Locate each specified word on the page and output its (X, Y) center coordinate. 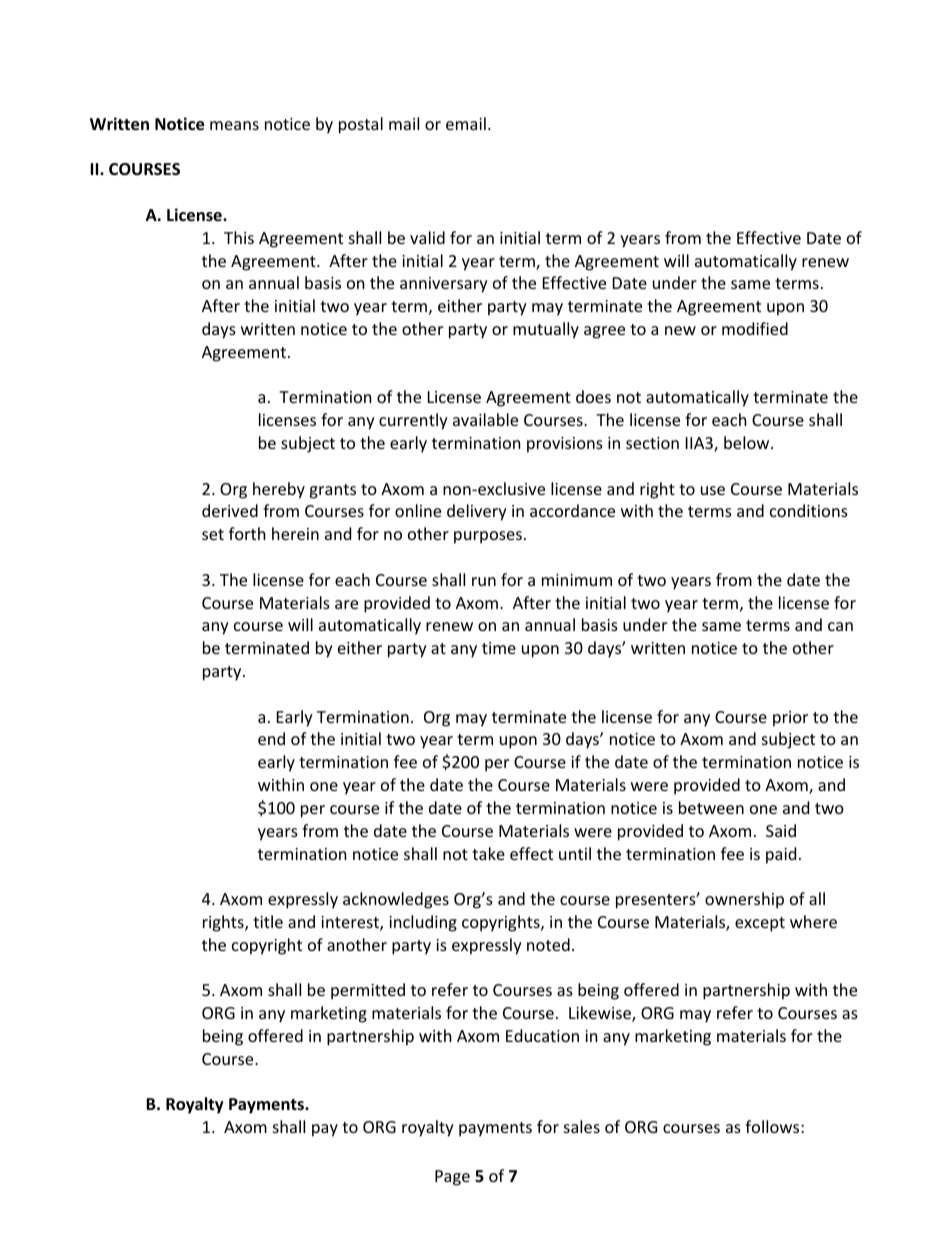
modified (755, 328)
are (346, 604)
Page (452, 1178)
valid (427, 237)
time (499, 648)
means (234, 125)
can (840, 626)
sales (582, 1126)
